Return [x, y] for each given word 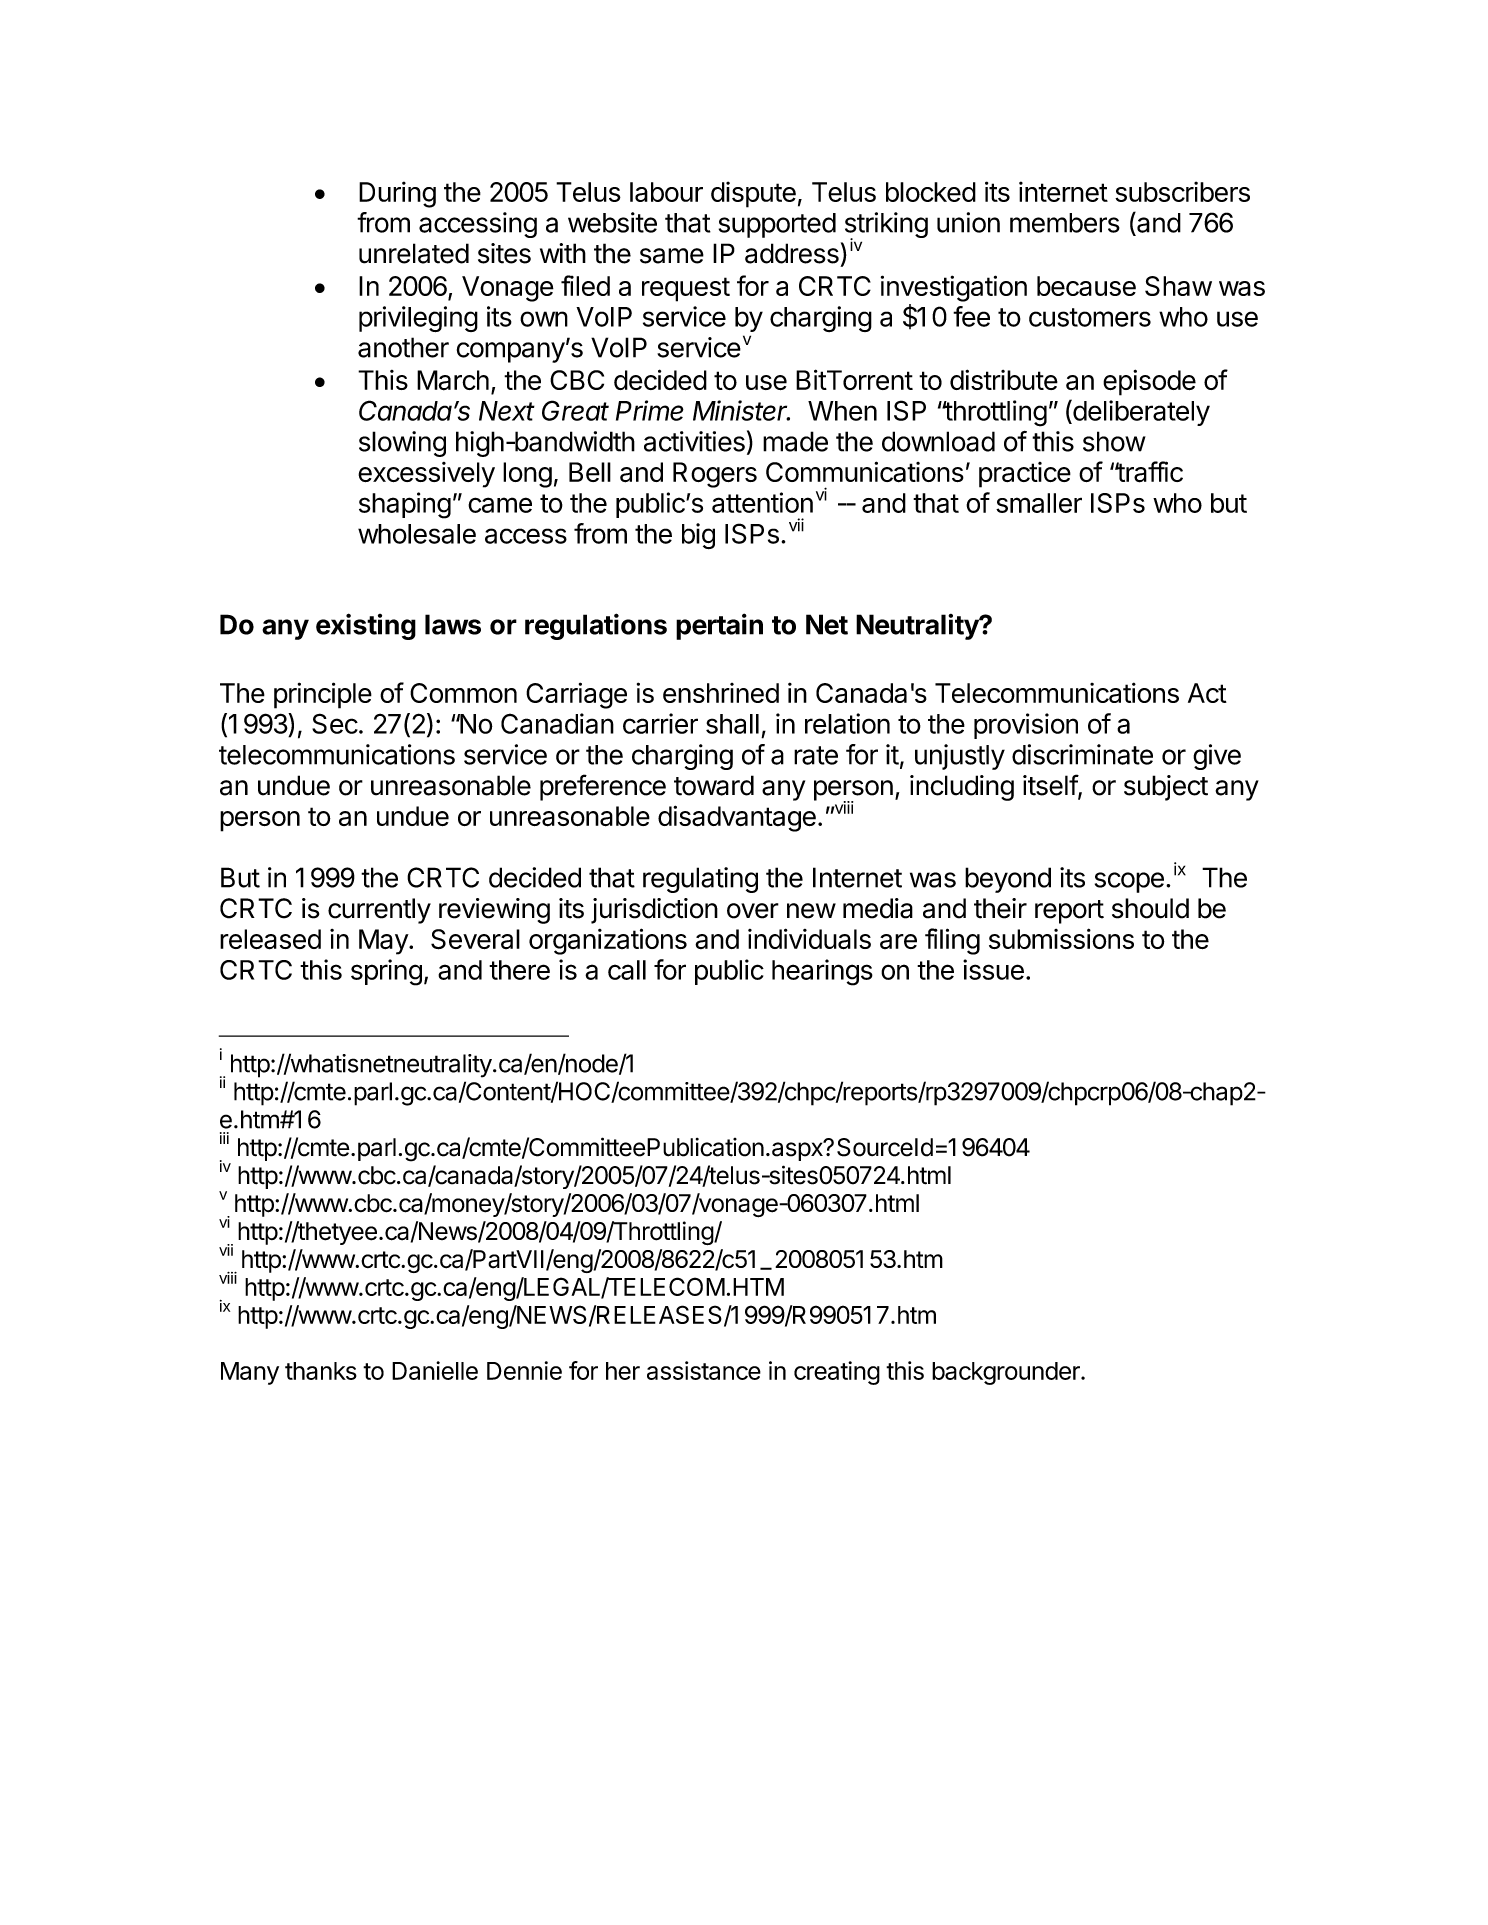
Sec [335, 723]
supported [777, 225]
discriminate [1082, 754]
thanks [321, 1371]
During [397, 194]
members [1065, 223]
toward [714, 785]
